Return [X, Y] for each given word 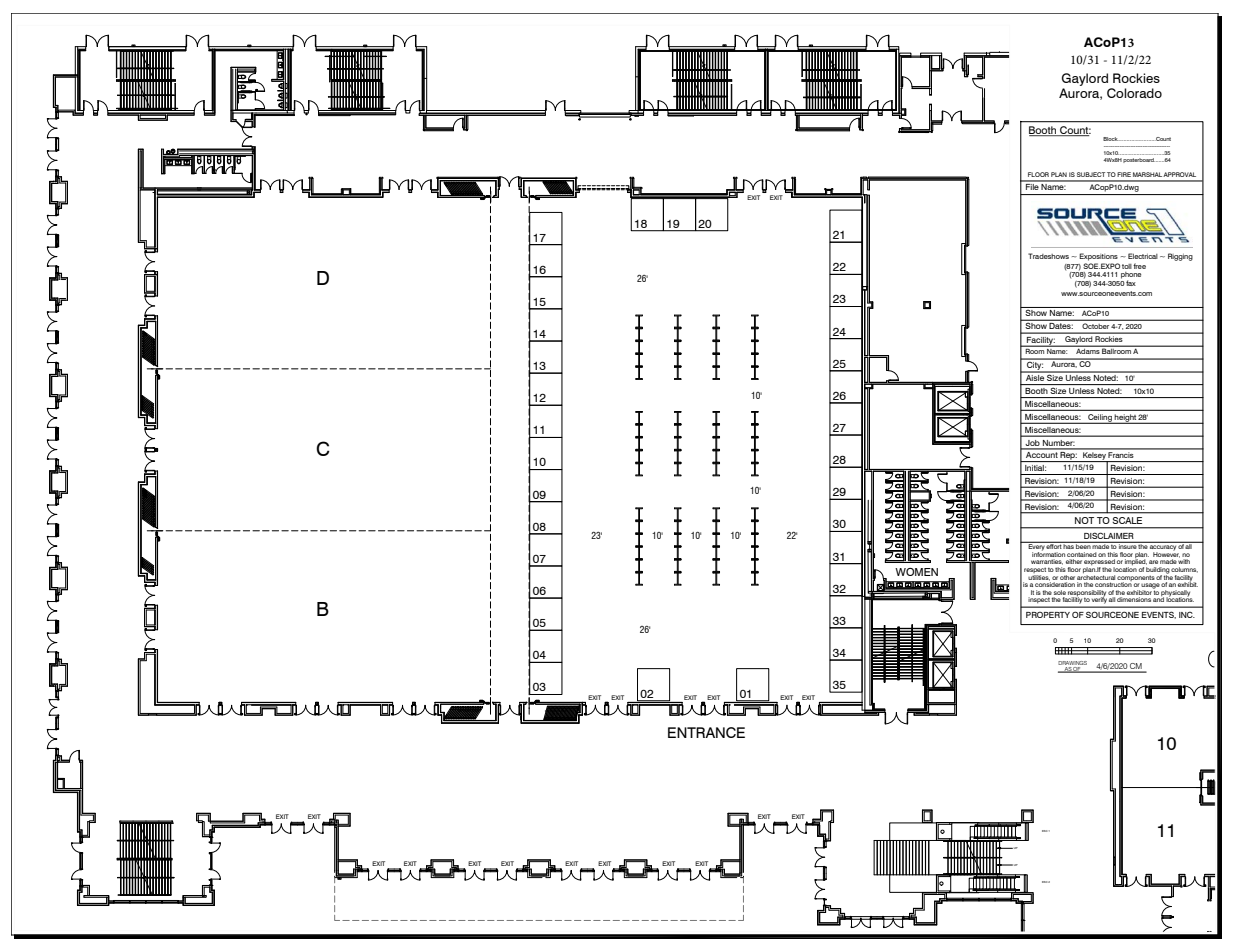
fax [1131, 283]
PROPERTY [1048, 614]
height [1125, 419]
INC [1187, 614]
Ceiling [1100, 419]
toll [1127, 266]
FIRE [1124, 174]
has [1069, 545]
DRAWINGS [1072, 663]
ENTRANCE [706, 732]
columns [1184, 570]
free [1139, 266]
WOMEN [916, 572]
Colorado [1134, 93]
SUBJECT [1091, 174]
